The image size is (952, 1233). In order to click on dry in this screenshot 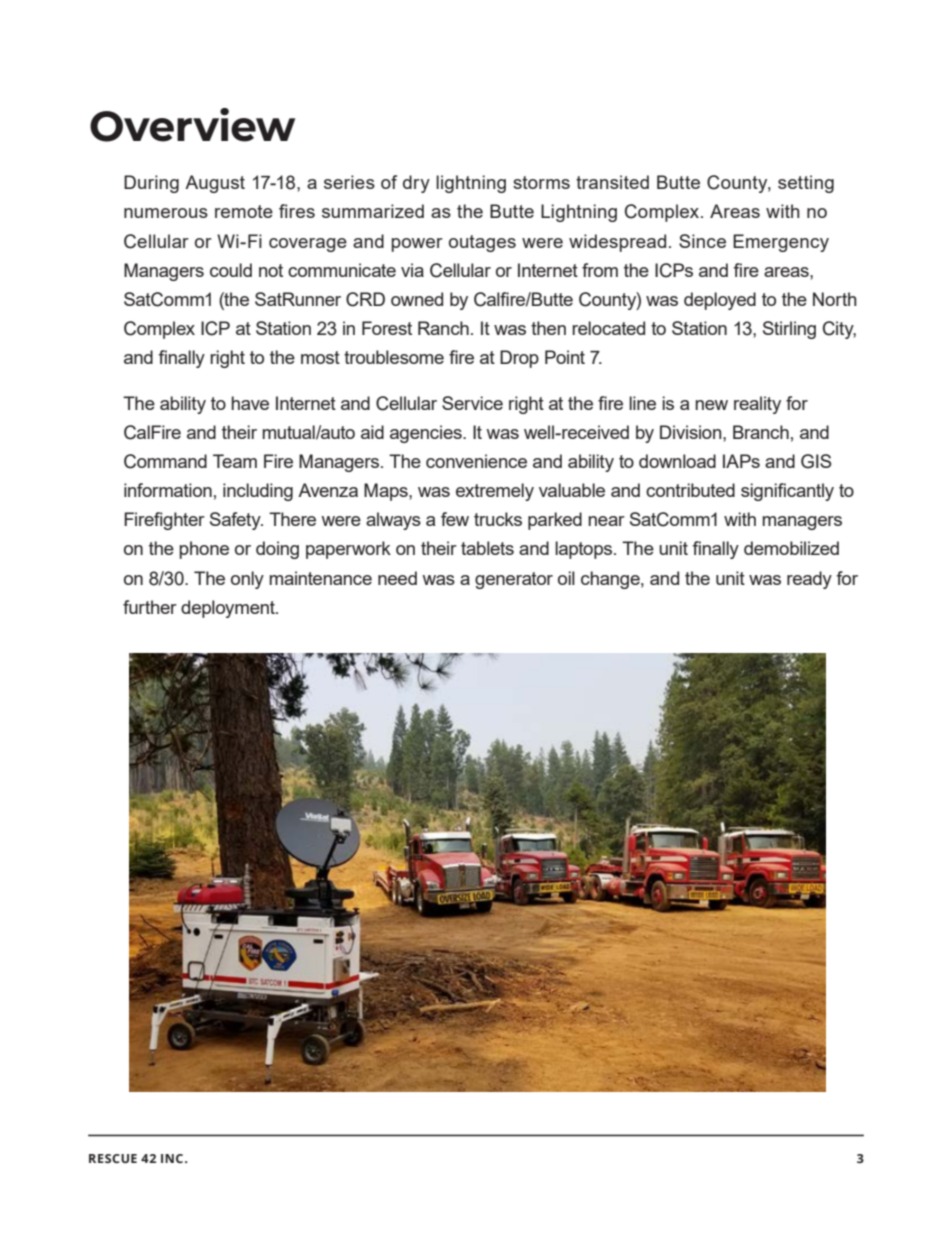, I will do `click(416, 184)`.
